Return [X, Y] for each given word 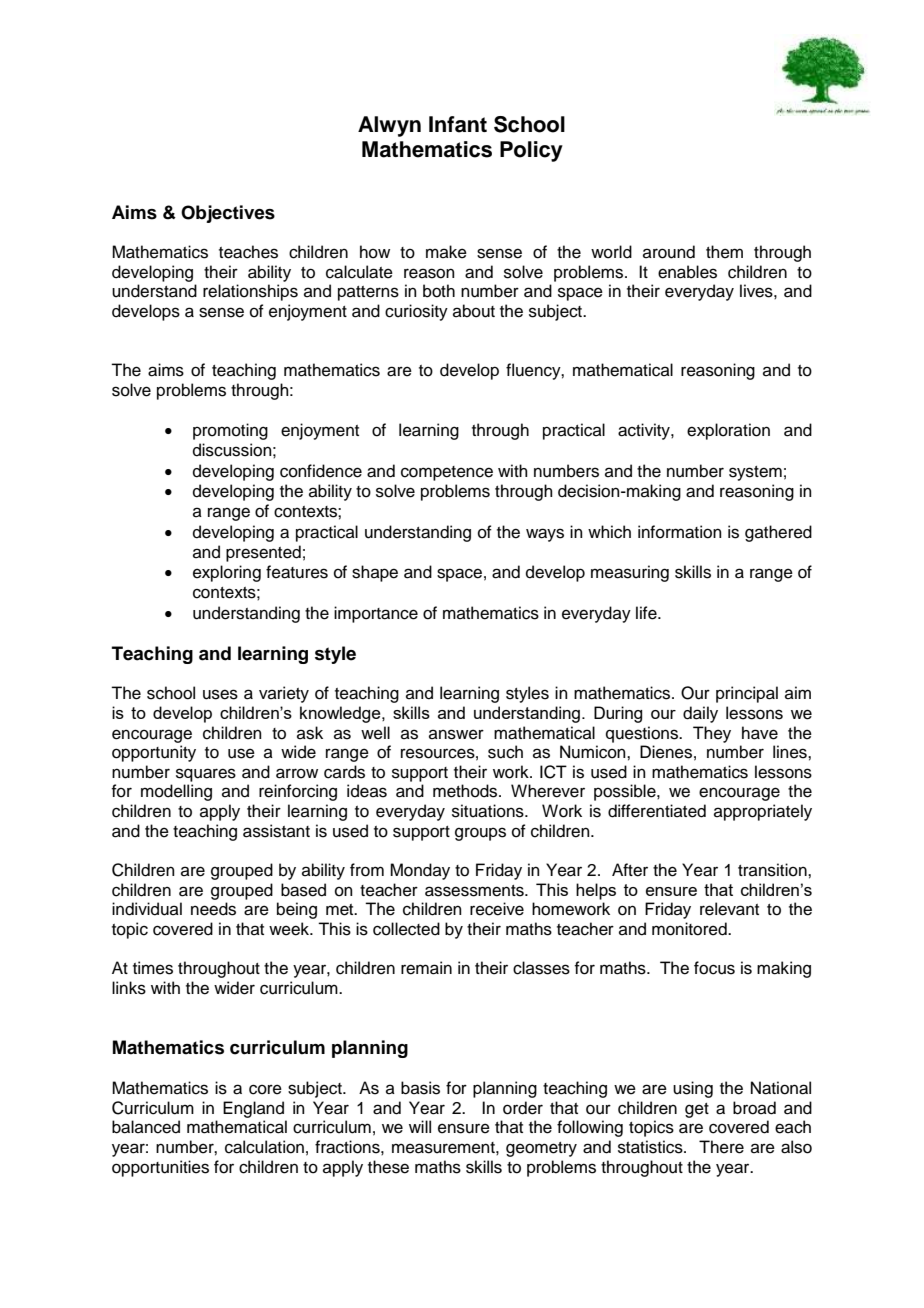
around [669, 252]
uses [220, 694]
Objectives [228, 214]
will [420, 1126]
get [697, 1110]
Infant [458, 124]
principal [747, 694]
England [253, 1109]
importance [376, 614]
